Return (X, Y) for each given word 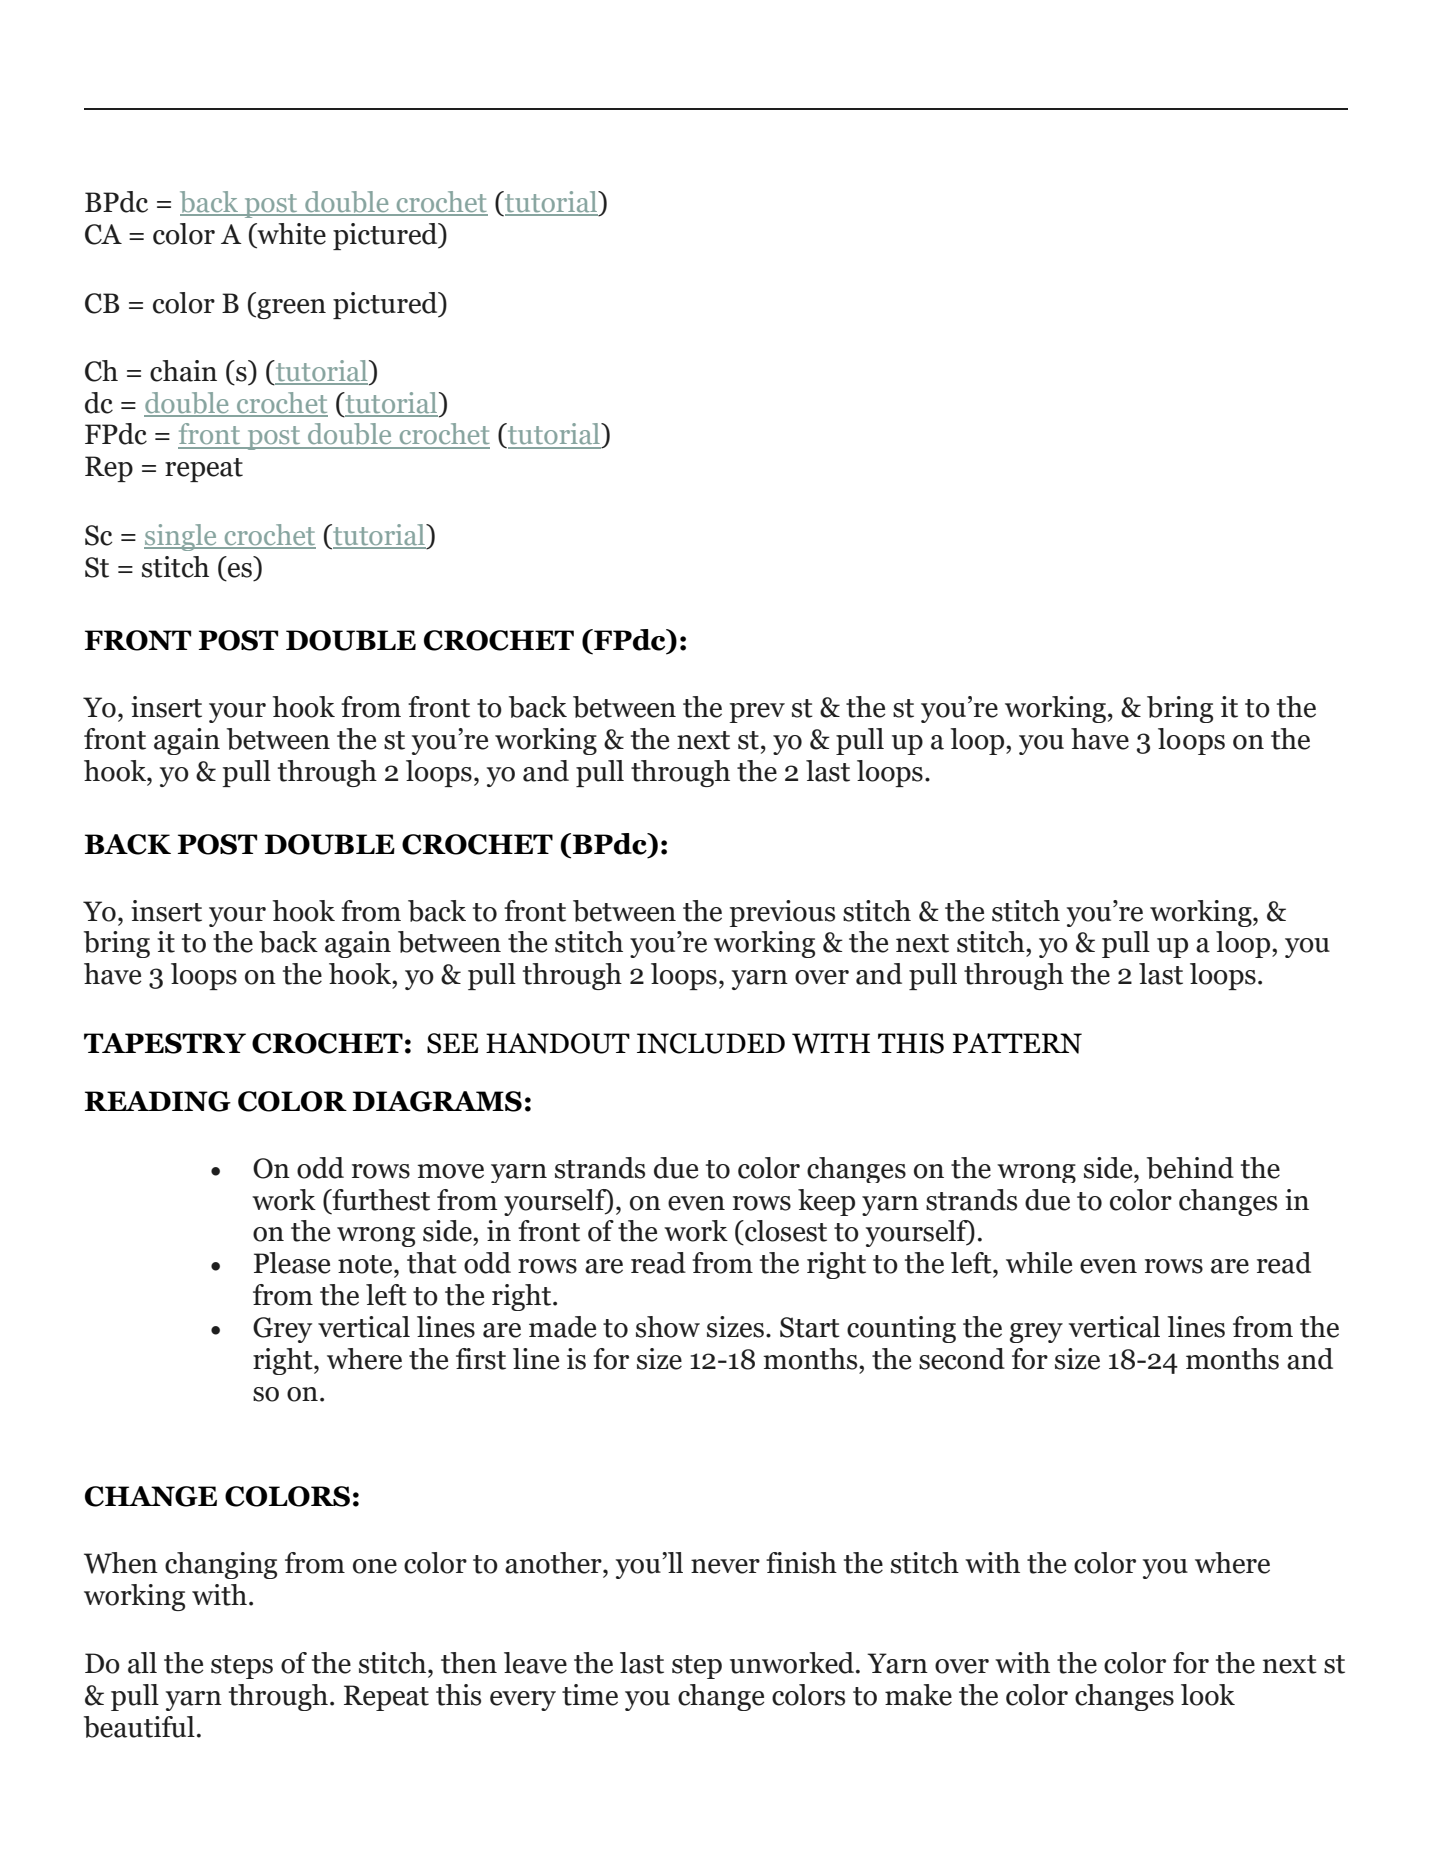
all (142, 1663)
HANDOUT (558, 1043)
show (668, 1327)
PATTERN (1017, 1043)
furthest (380, 1200)
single (181, 537)
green (290, 309)
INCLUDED (711, 1043)
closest (785, 1231)
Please (292, 1263)
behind (1190, 1168)
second (962, 1359)
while (1039, 1263)
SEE (452, 1043)
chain (183, 371)
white (290, 235)
